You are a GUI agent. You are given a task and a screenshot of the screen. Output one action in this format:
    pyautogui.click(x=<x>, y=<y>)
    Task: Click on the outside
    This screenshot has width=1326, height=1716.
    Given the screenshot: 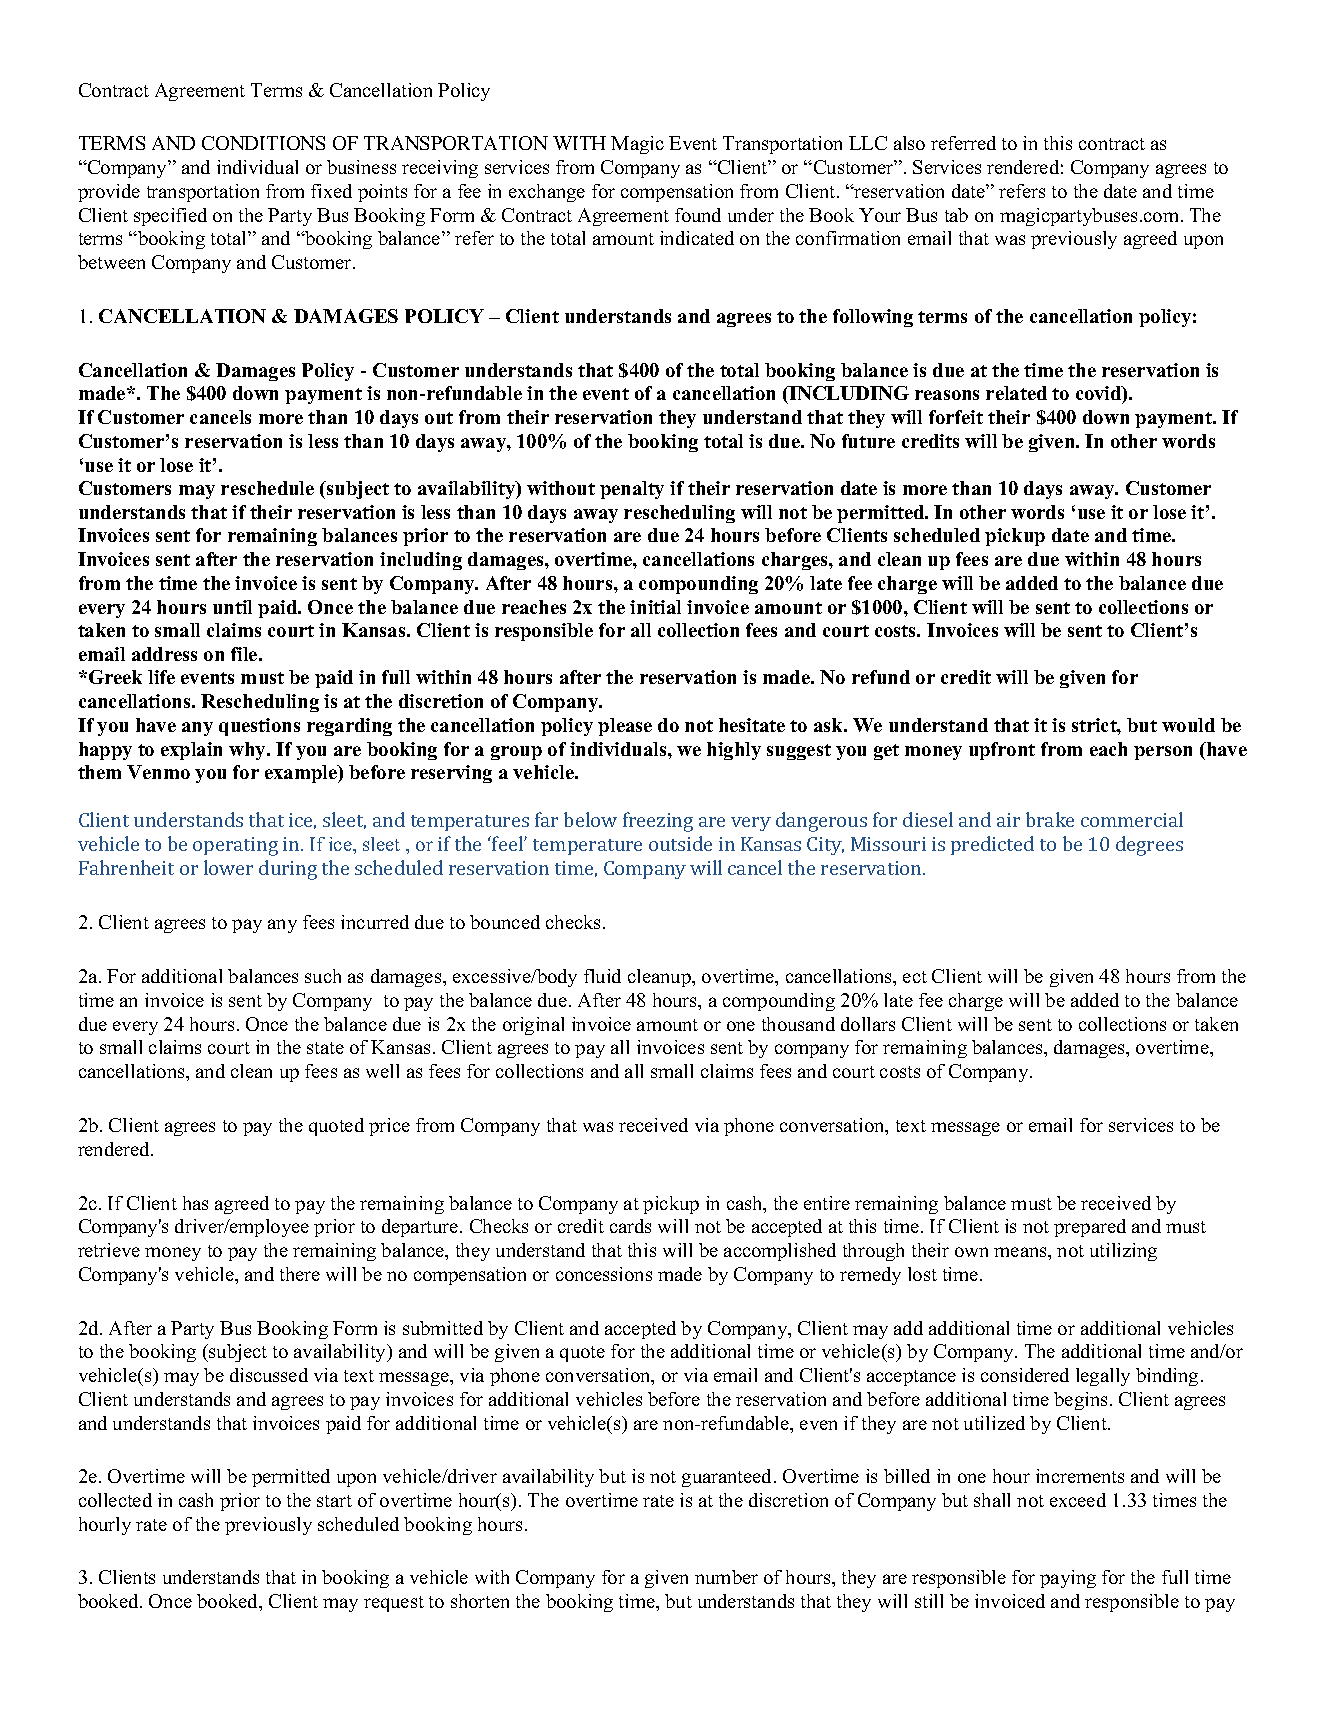 What is the action you would take?
    pyautogui.click(x=680, y=843)
